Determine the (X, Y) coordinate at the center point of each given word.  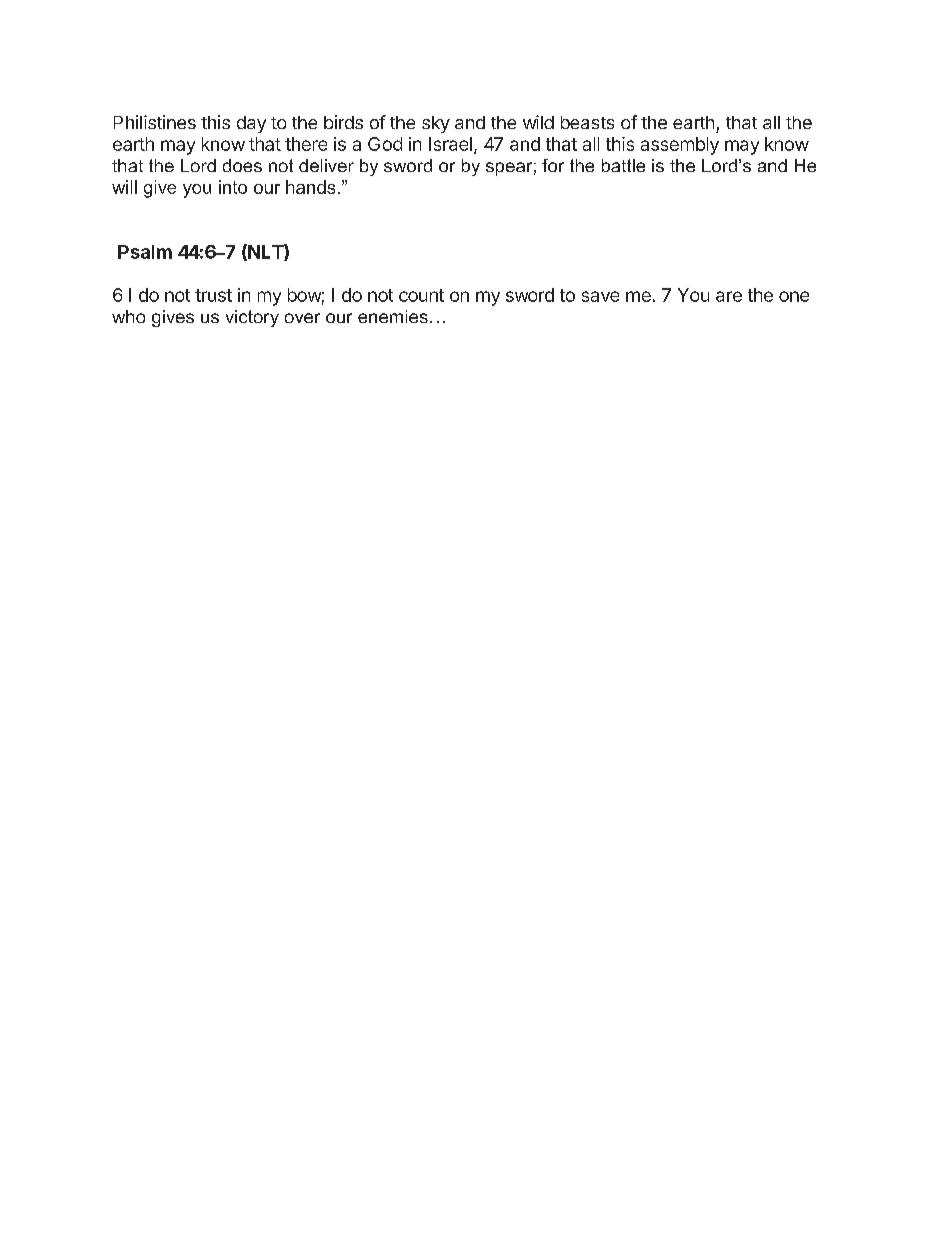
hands (310, 187)
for (553, 165)
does (242, 165)
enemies (393, 316)
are (729, 296)
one (794, 296)
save (600, 296)
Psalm (145, 252)
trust (213, 295)
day (251, 124)
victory (252, 318)
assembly (680, 146)
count (421, 295)
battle (623, 165)
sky (436, 124)
